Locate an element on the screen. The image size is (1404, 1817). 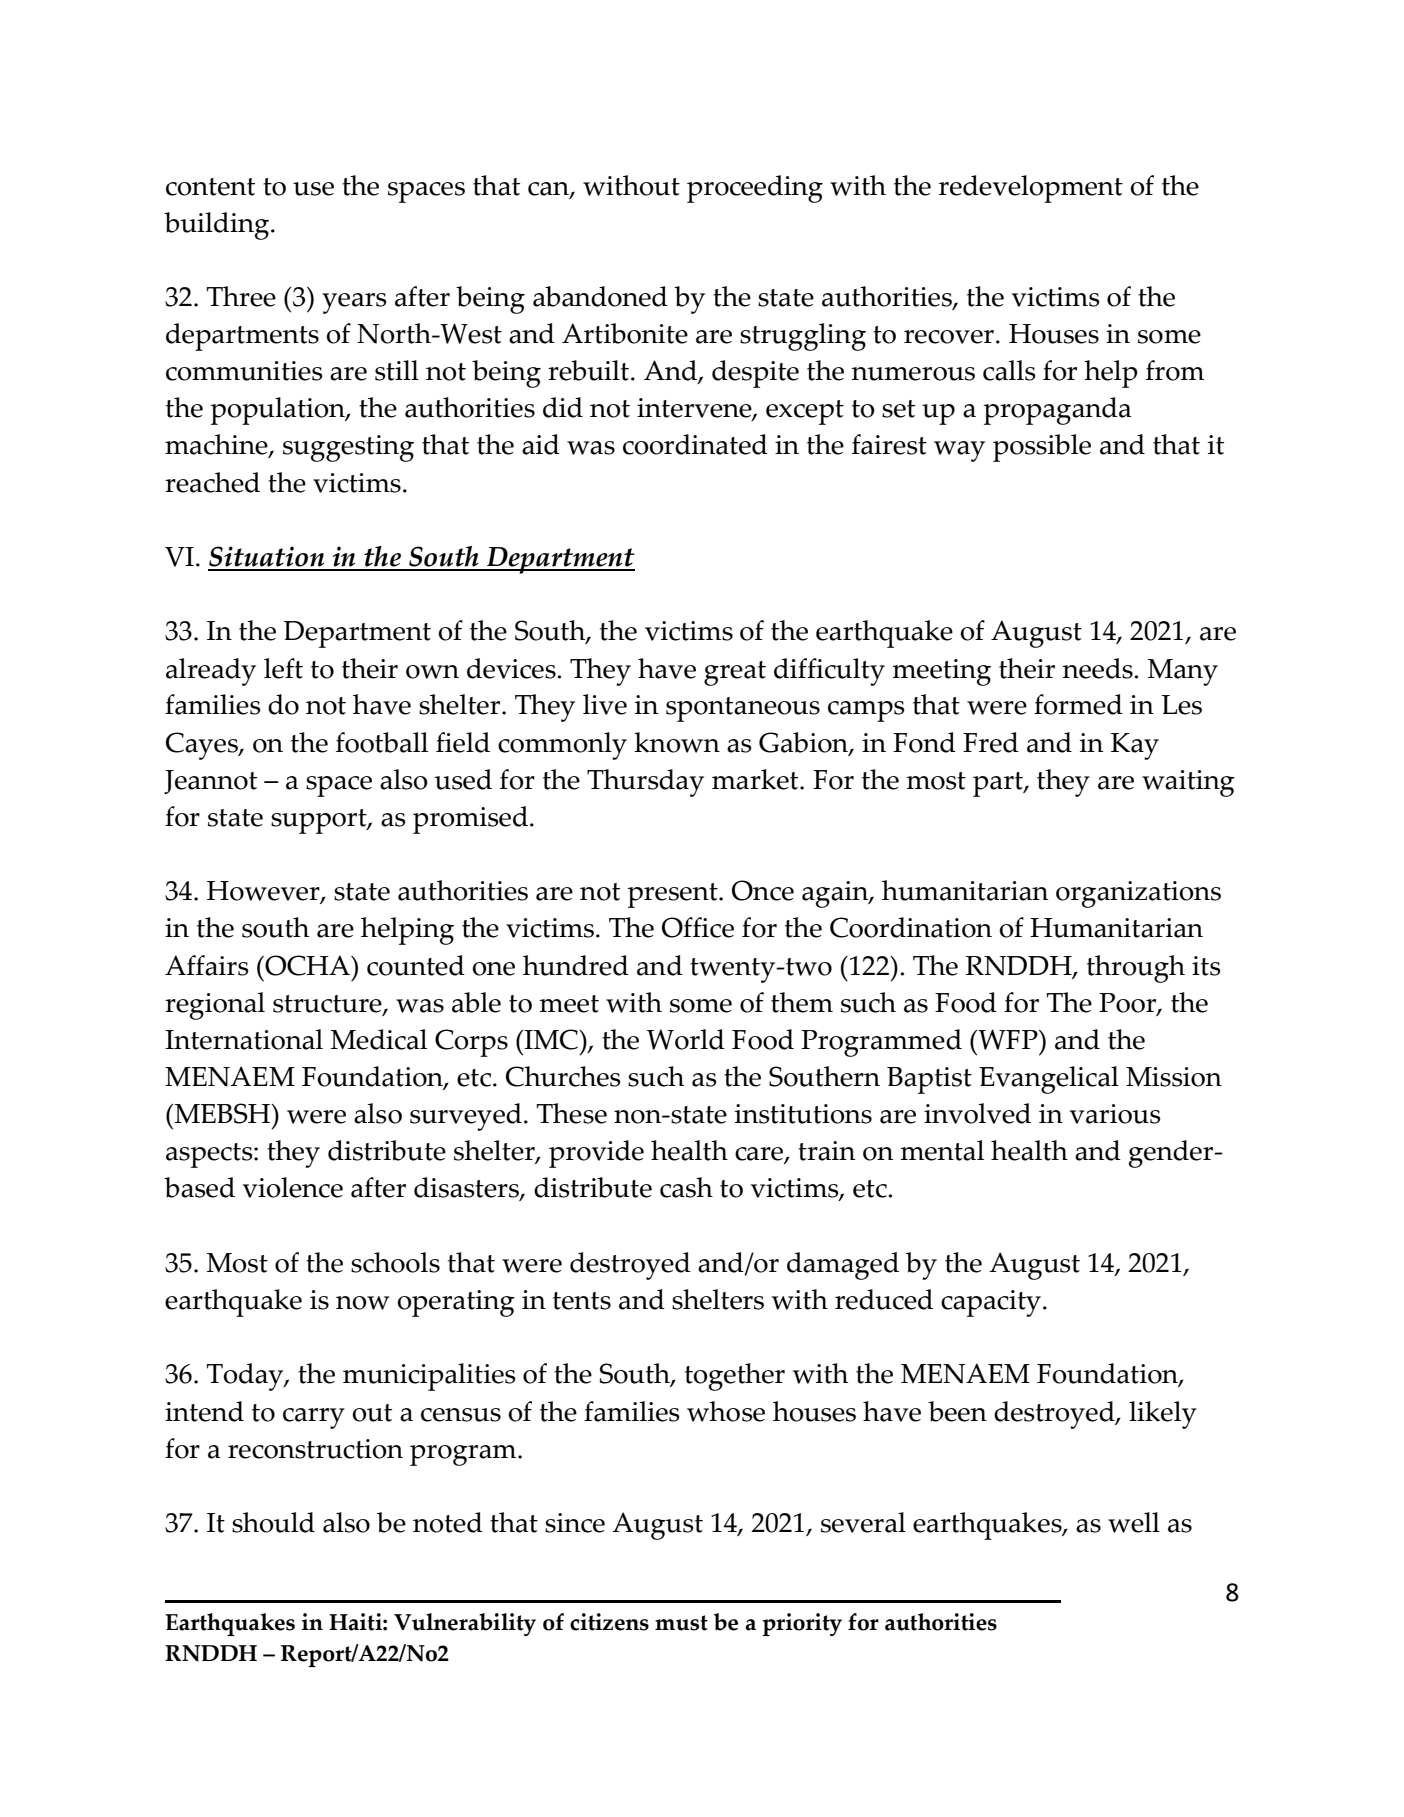
counted is located at coordinates (416, 965).
